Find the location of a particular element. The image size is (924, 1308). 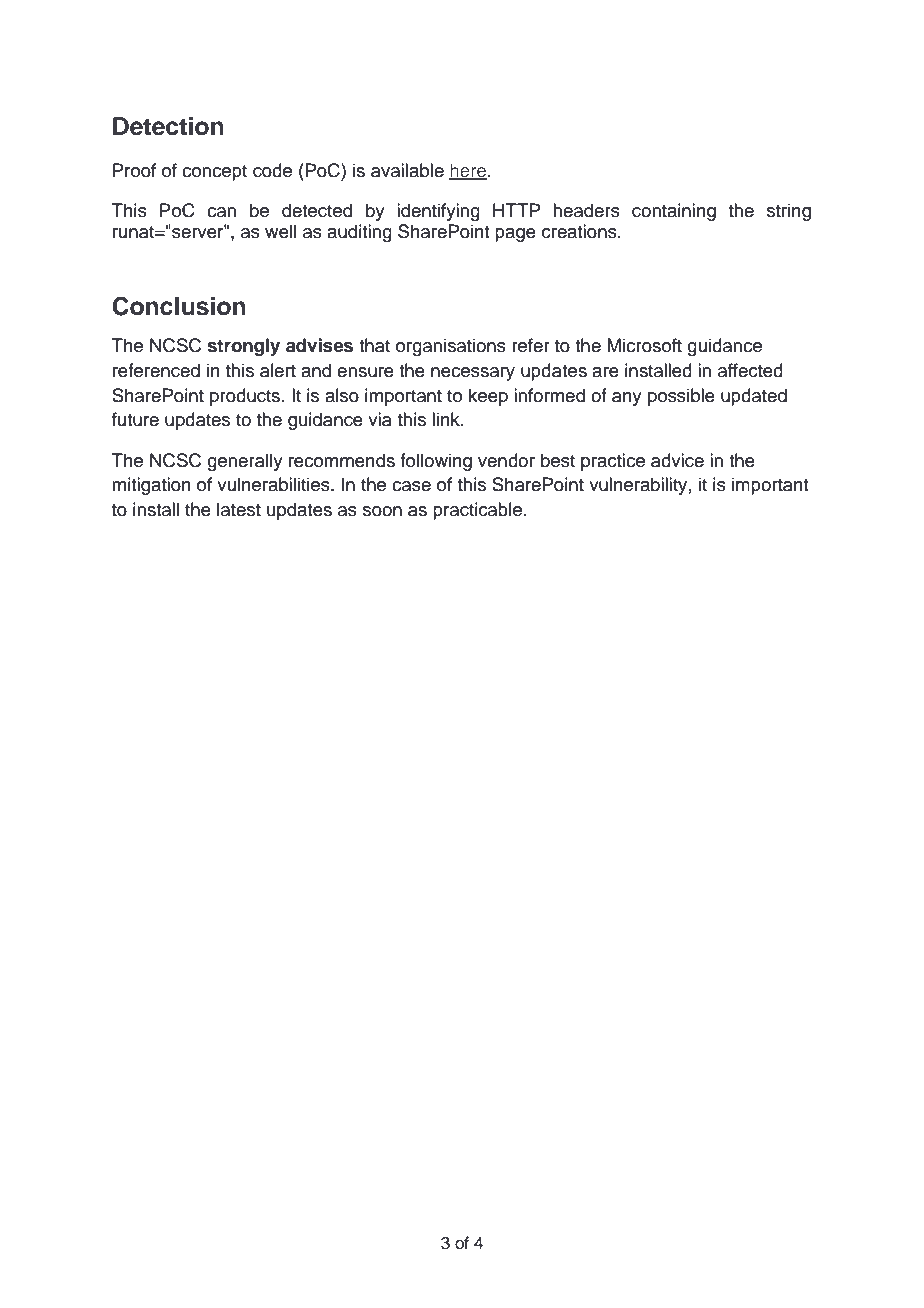

containing is located at coordinates (674, 212).
